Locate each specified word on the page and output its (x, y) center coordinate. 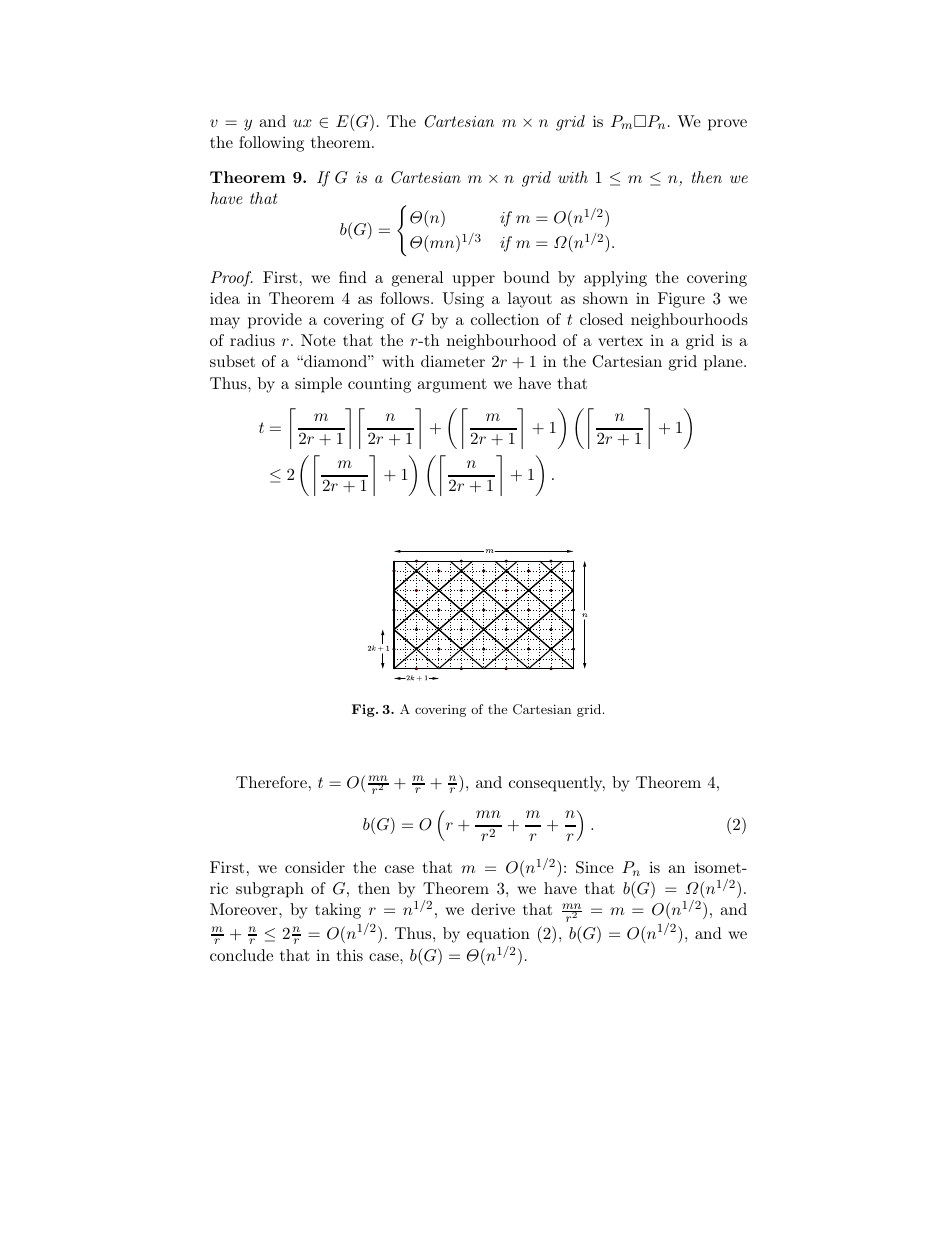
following (271, 144)
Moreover (245, 909)
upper (474, 281)
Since (595, 867)
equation (498, 935)
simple (318, 385)
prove (727, 125)
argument (452, 385)
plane (724, 363)
